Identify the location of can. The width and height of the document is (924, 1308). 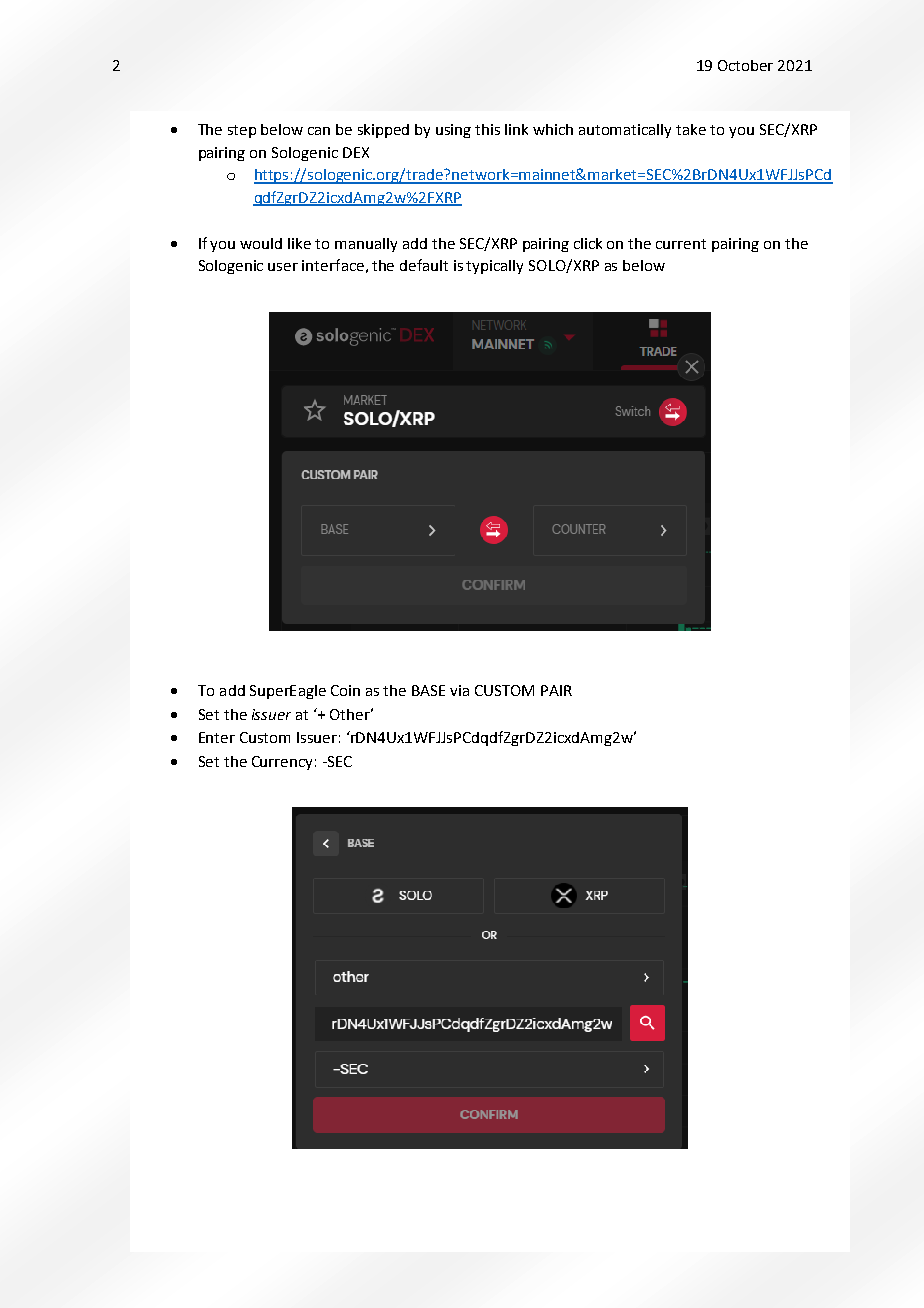
(319, 131).
